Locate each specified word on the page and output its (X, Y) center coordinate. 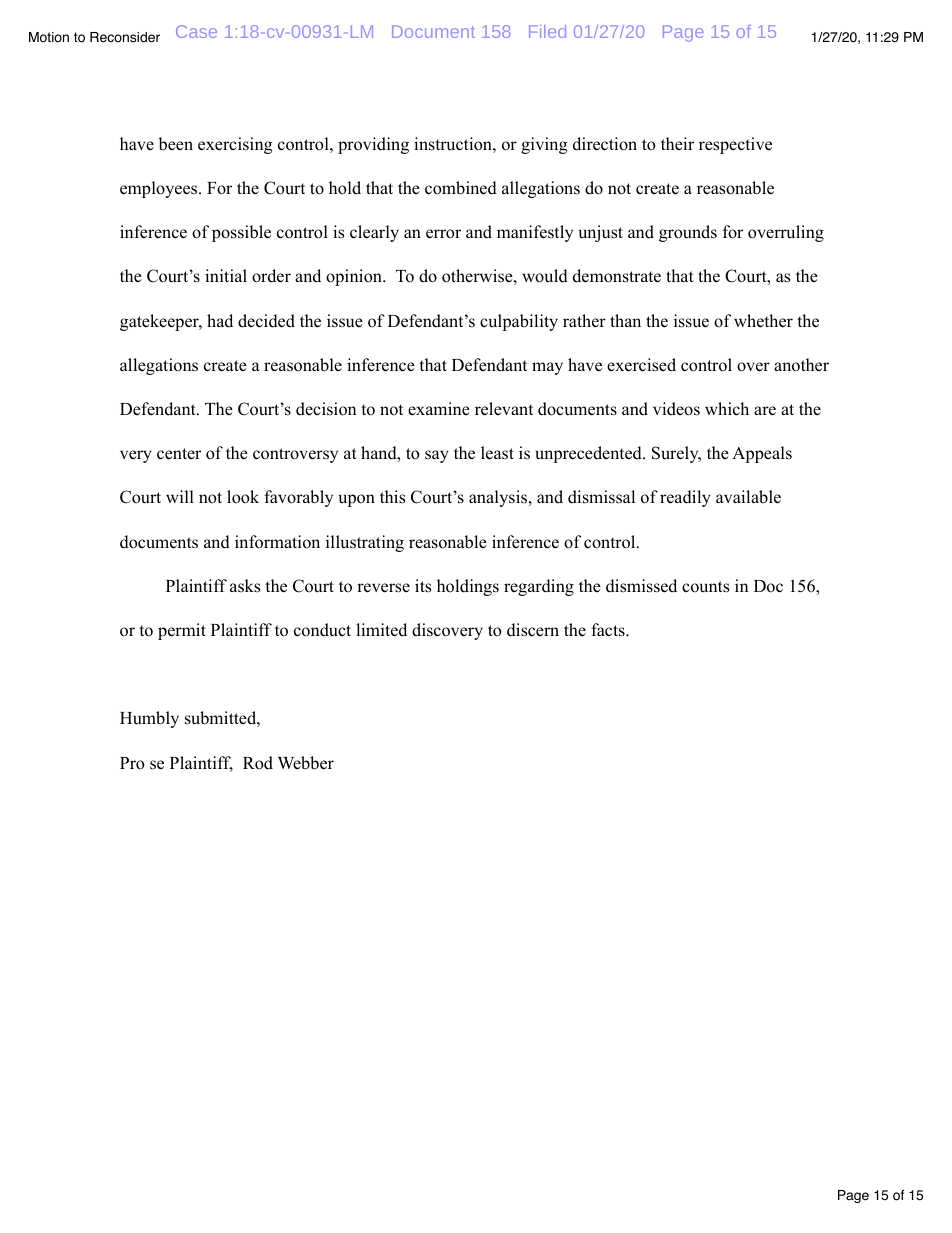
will (180, 496)
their (677, 144)
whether (763, 321)
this (392, 497)
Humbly (149, 719)
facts (609, 630)
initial (226, 275)
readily (685, 498)
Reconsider (125, 37)
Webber (306, 763)
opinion (355, 277)
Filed (547, 31)
